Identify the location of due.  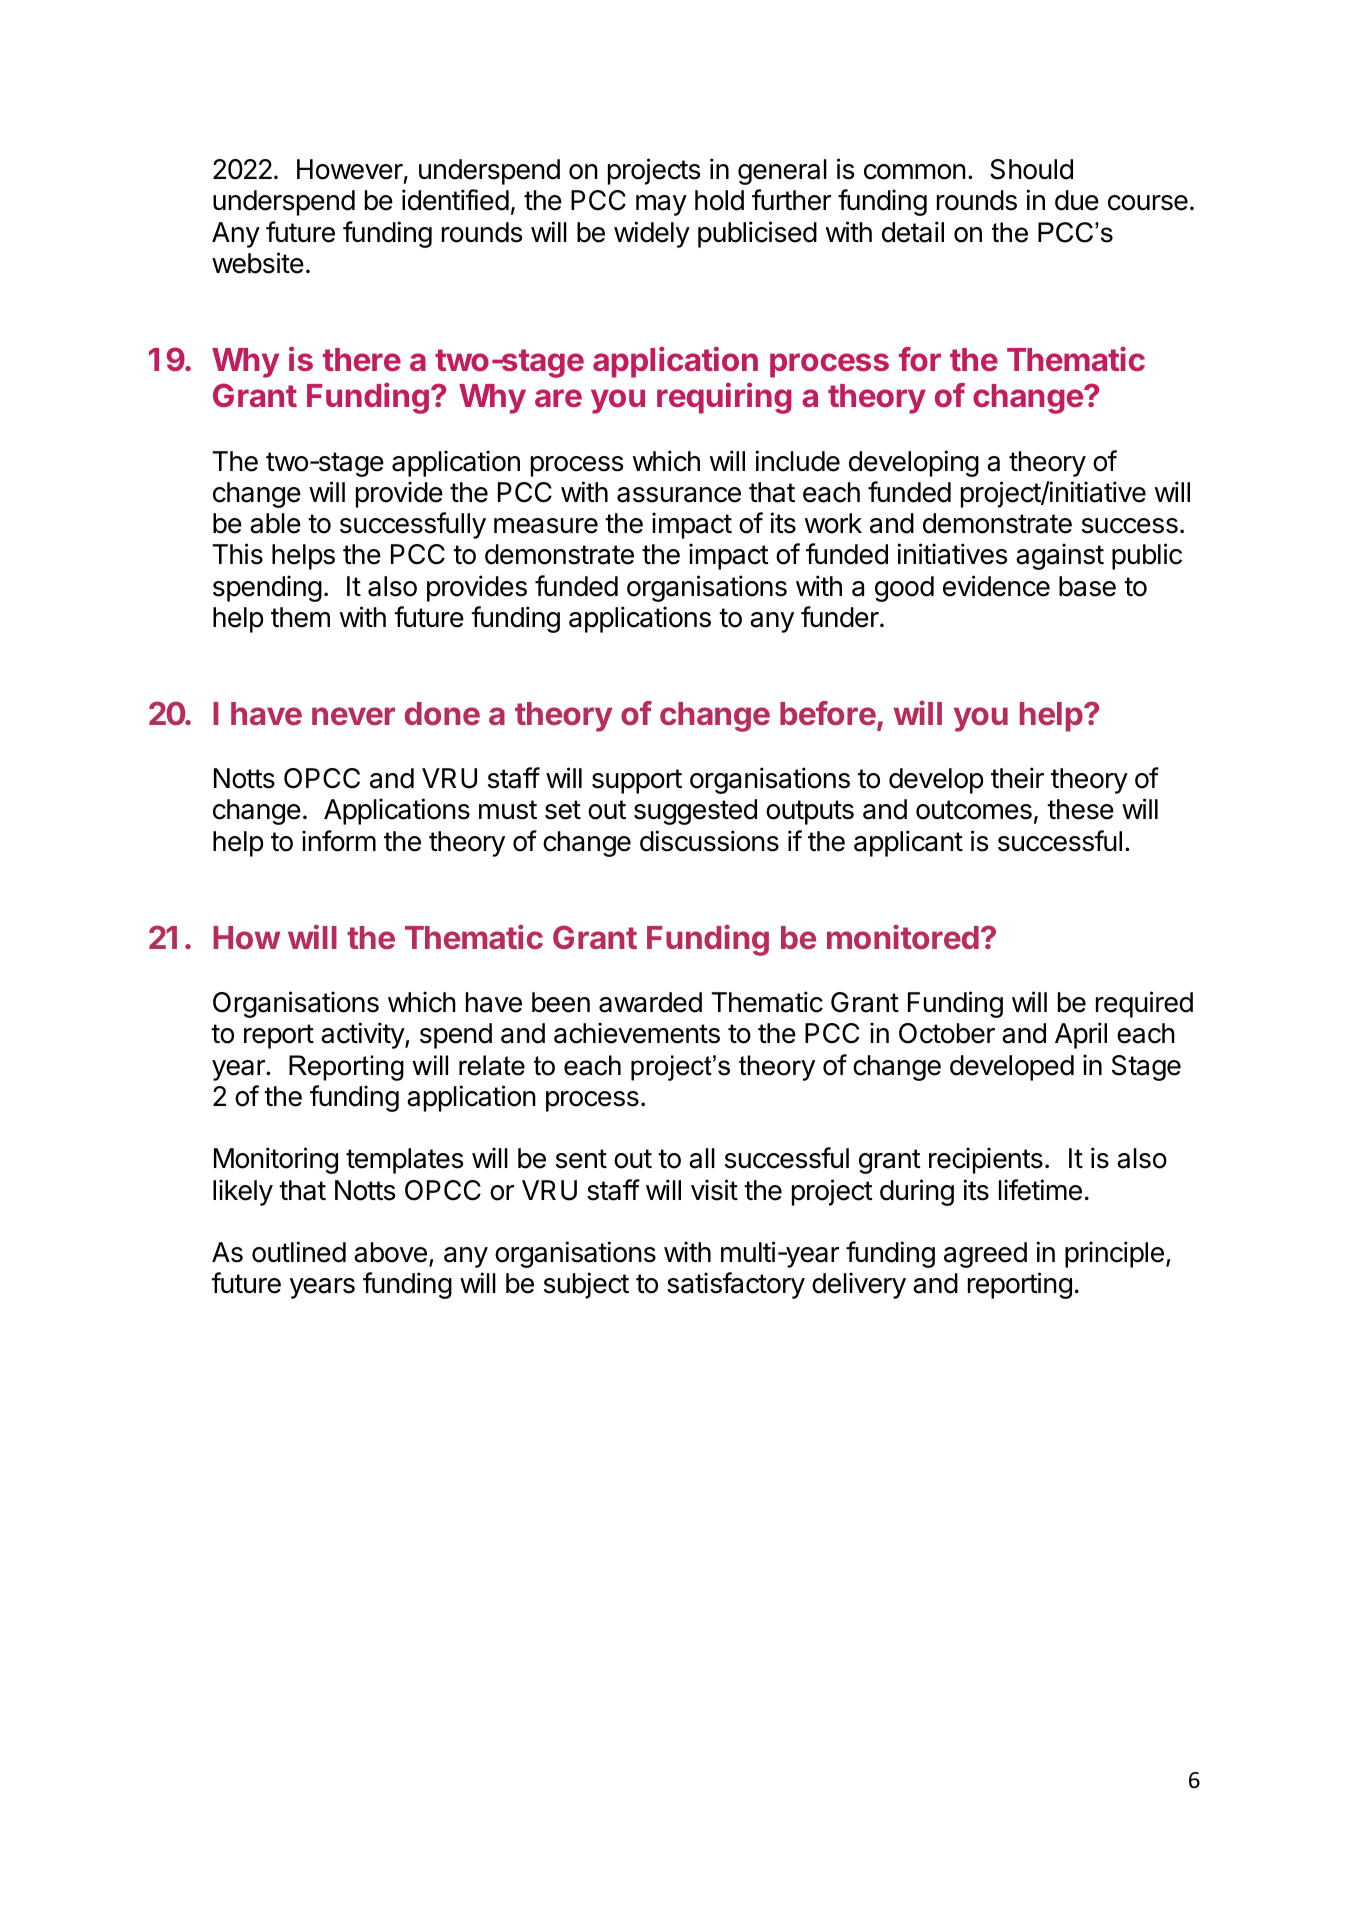
(1077, 200).
